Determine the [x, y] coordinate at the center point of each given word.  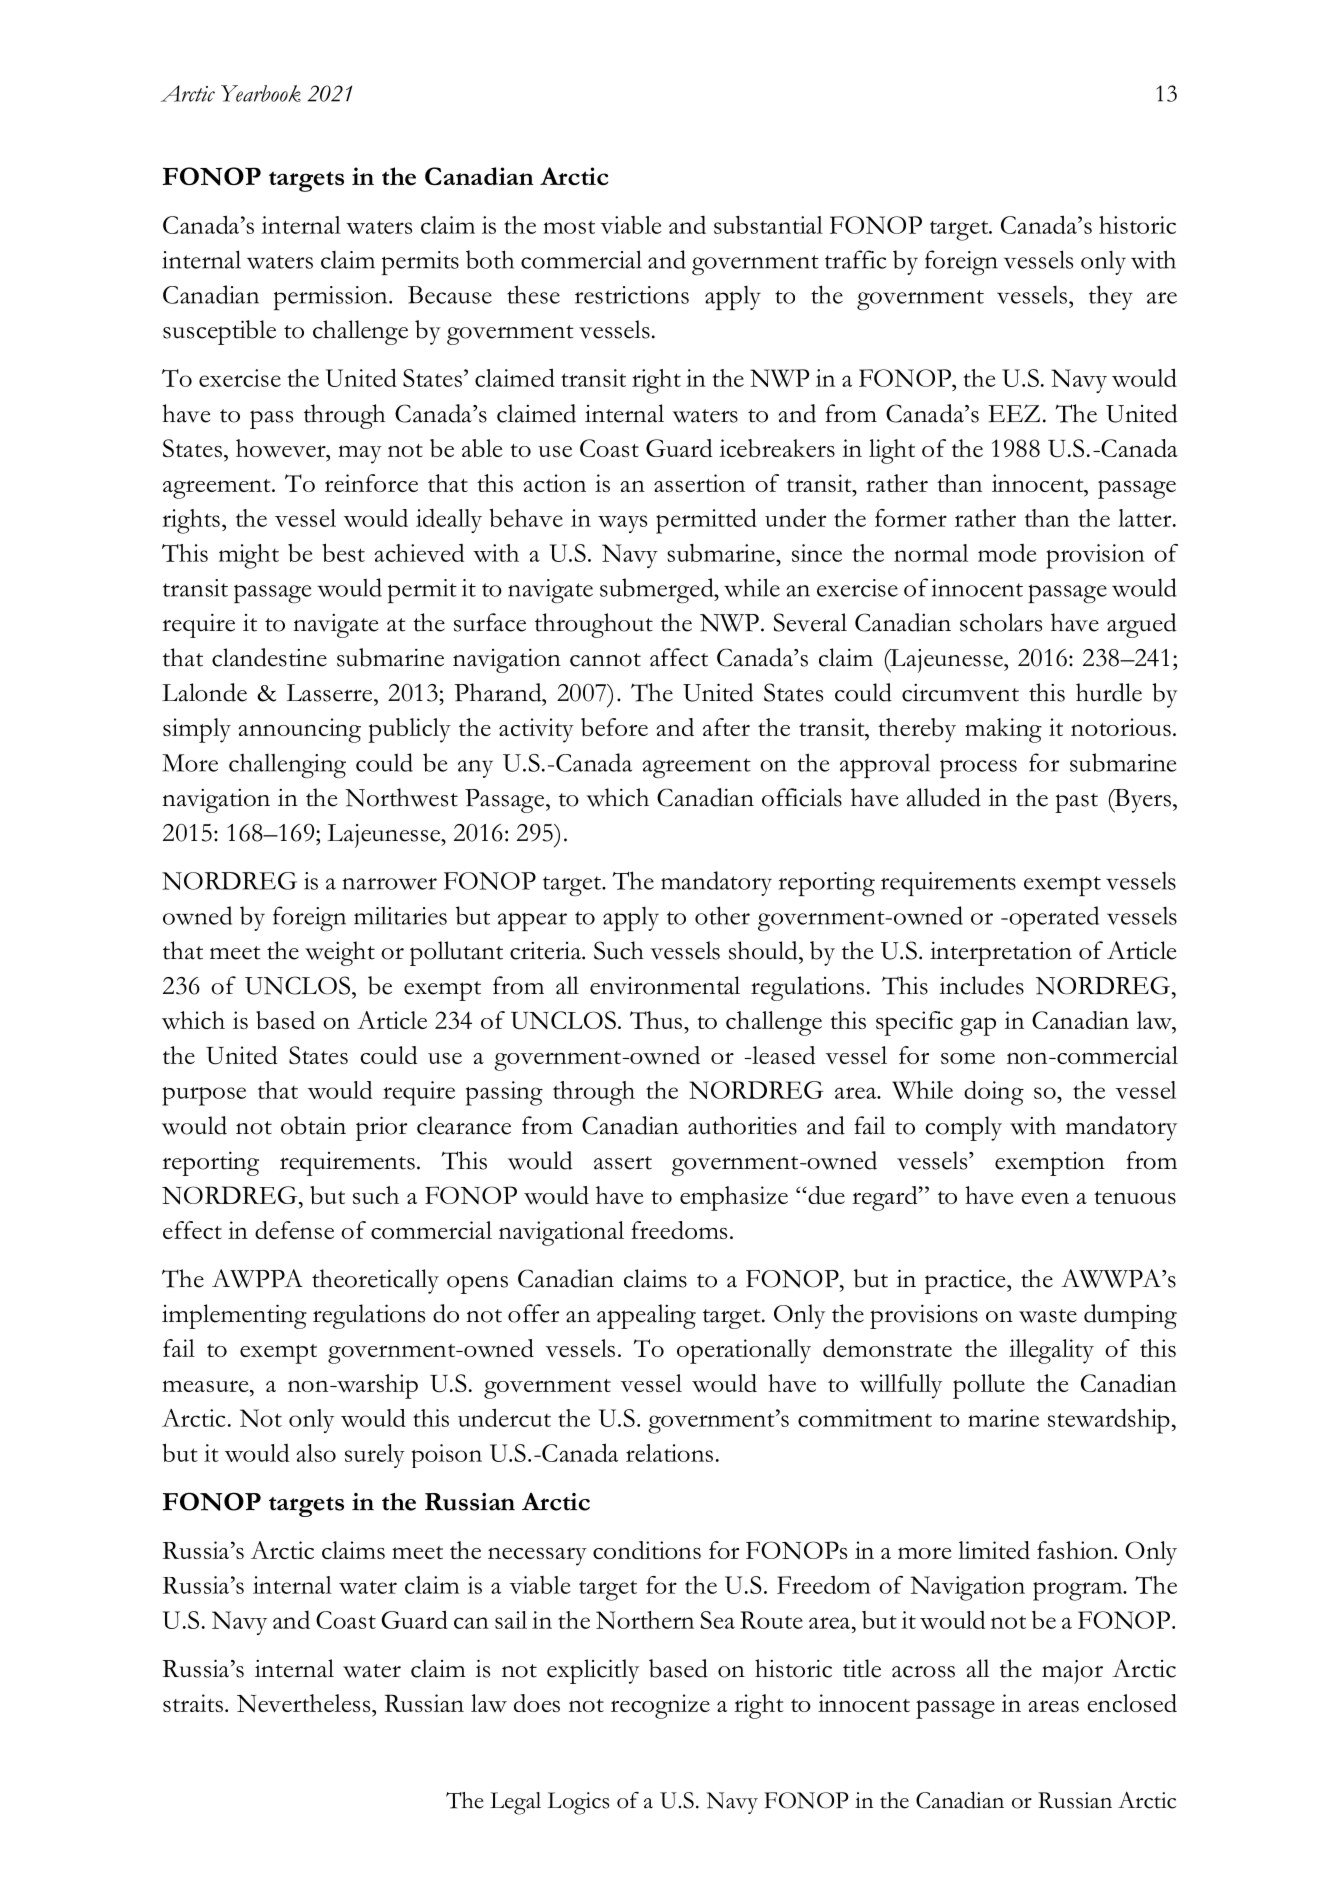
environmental [665, 985]
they [1111, 297]
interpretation [1001, 954]
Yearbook [261, 93]
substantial [768, 225]
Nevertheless [305, 1703]
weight [340, 953]
